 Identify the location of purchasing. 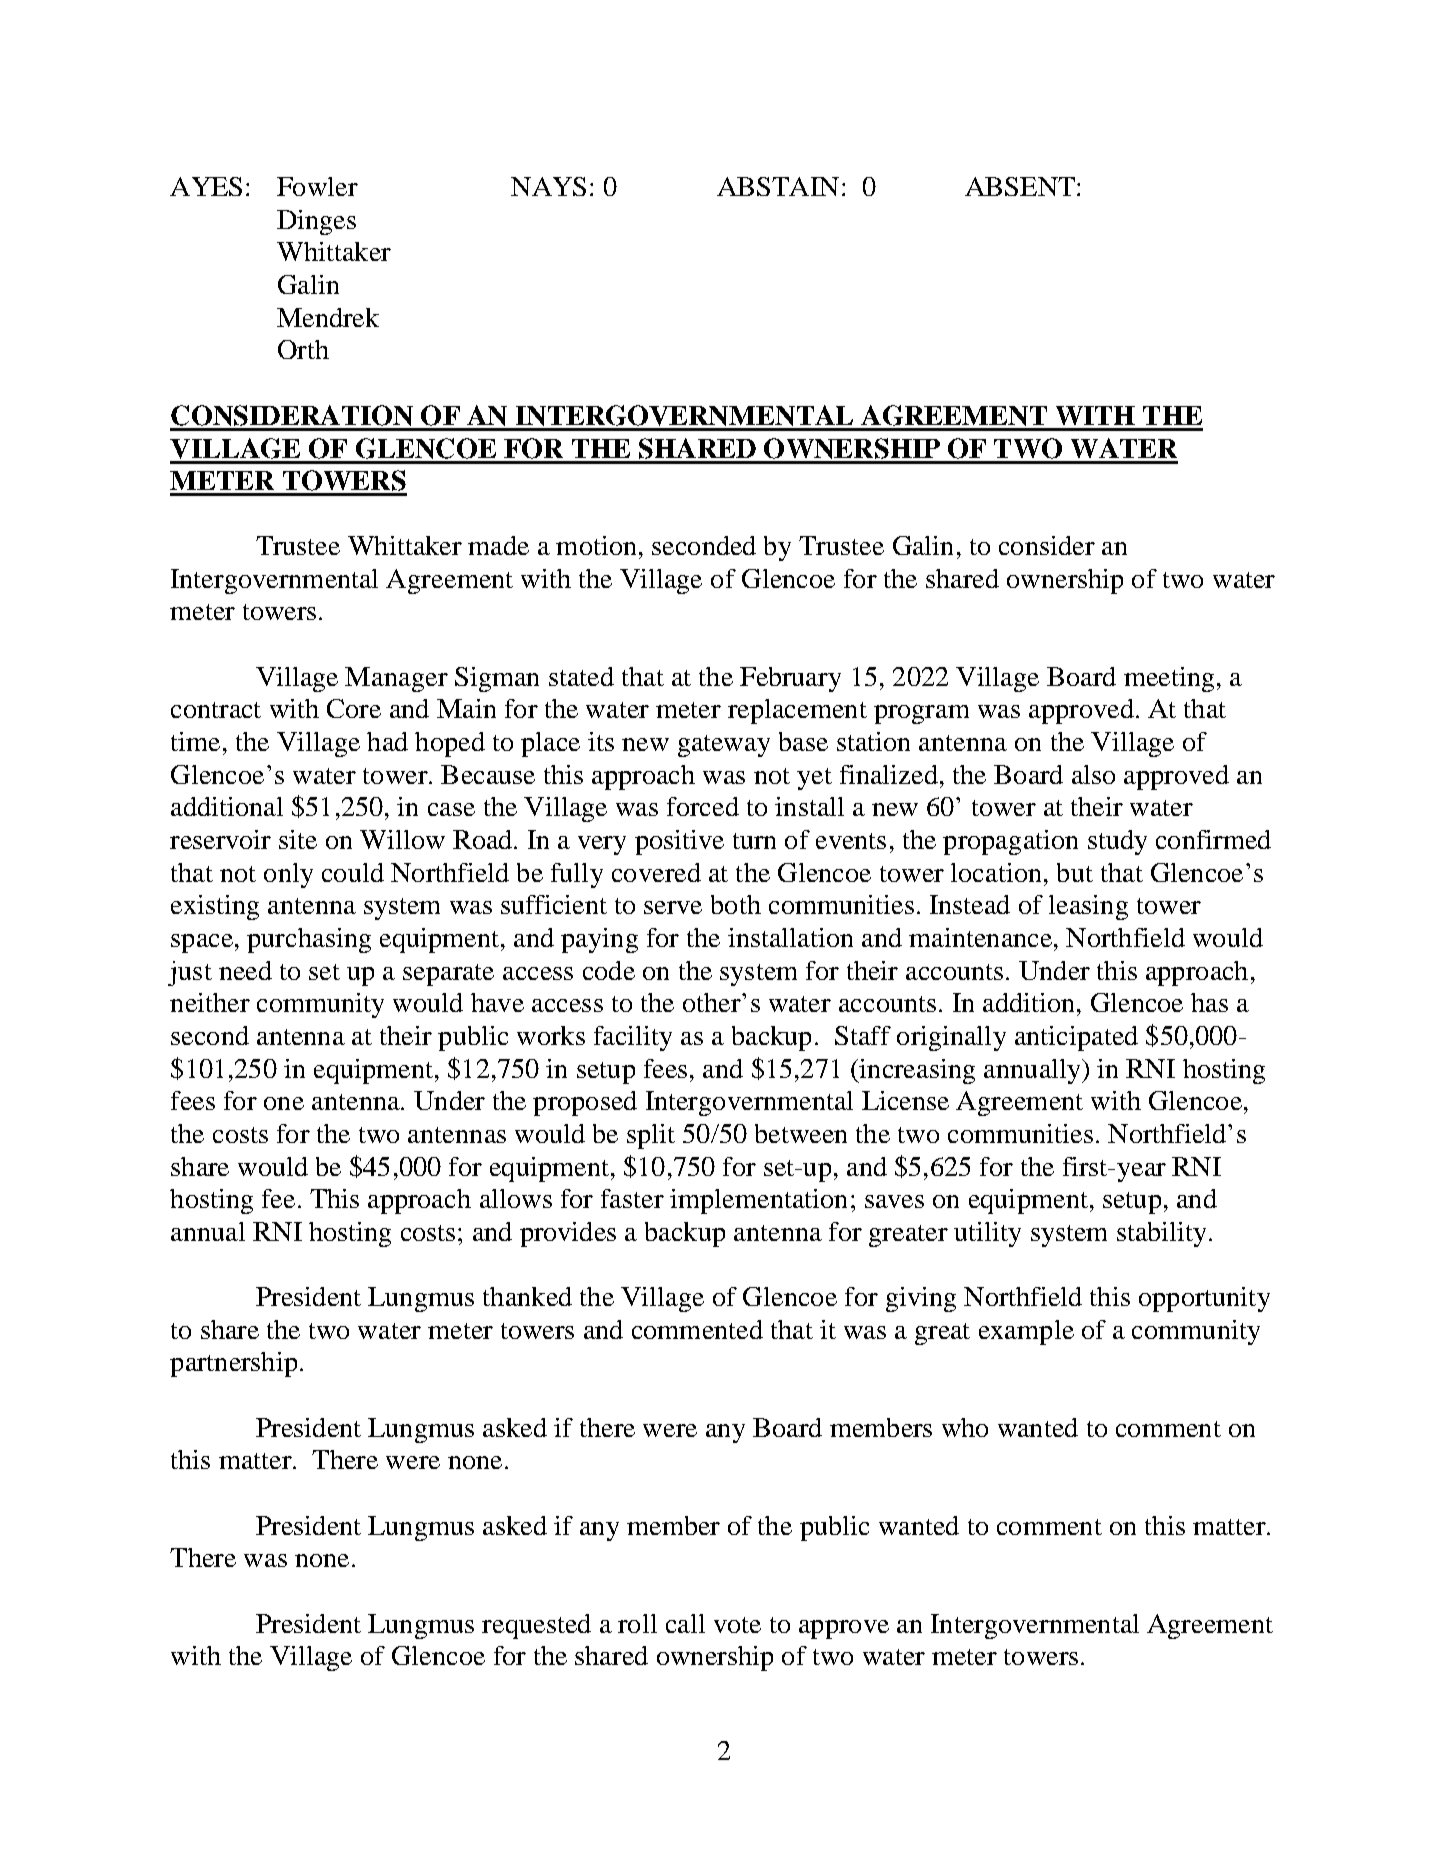
(309, 940).
